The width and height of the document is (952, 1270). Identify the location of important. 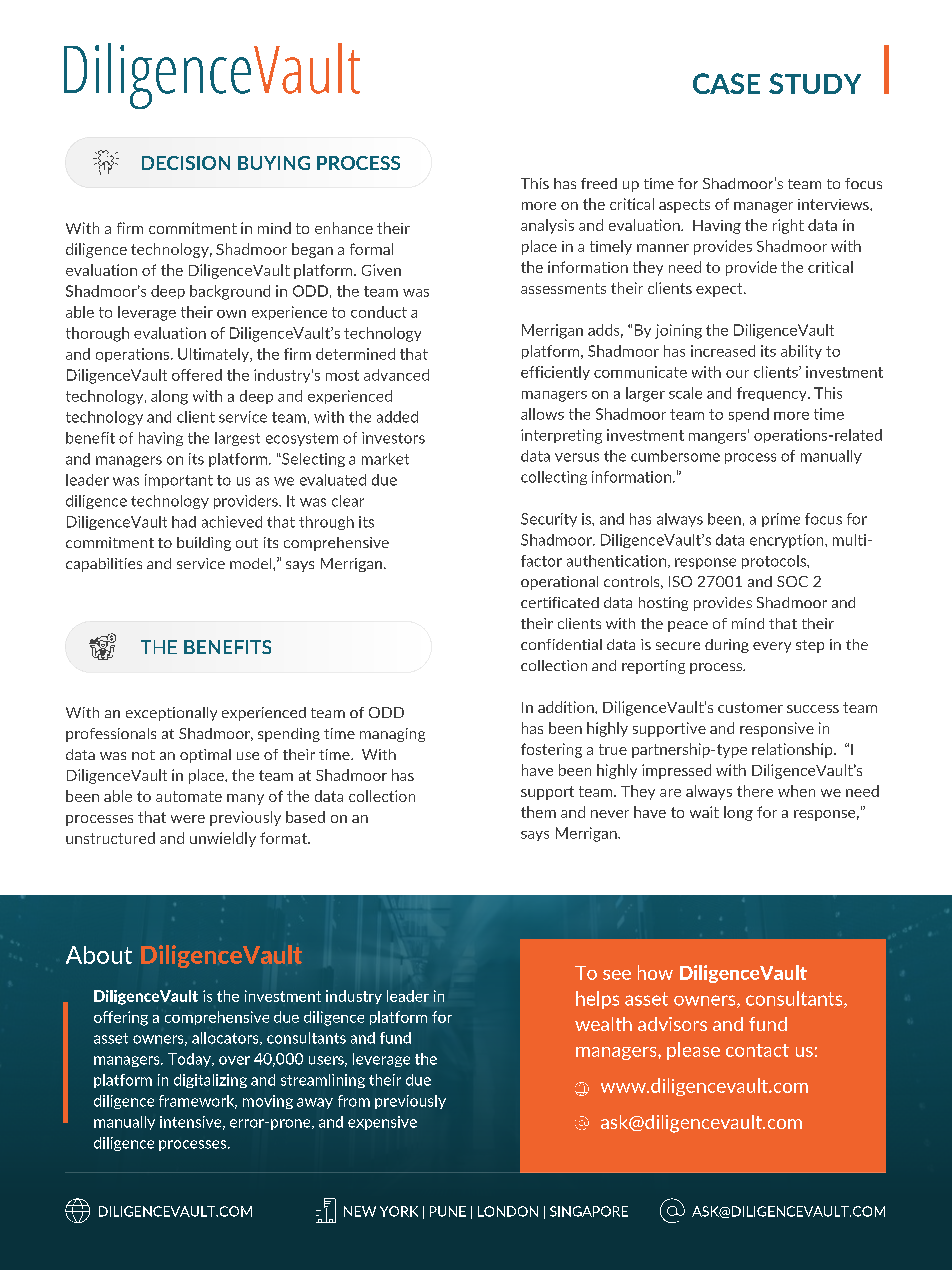
(179, 481).
